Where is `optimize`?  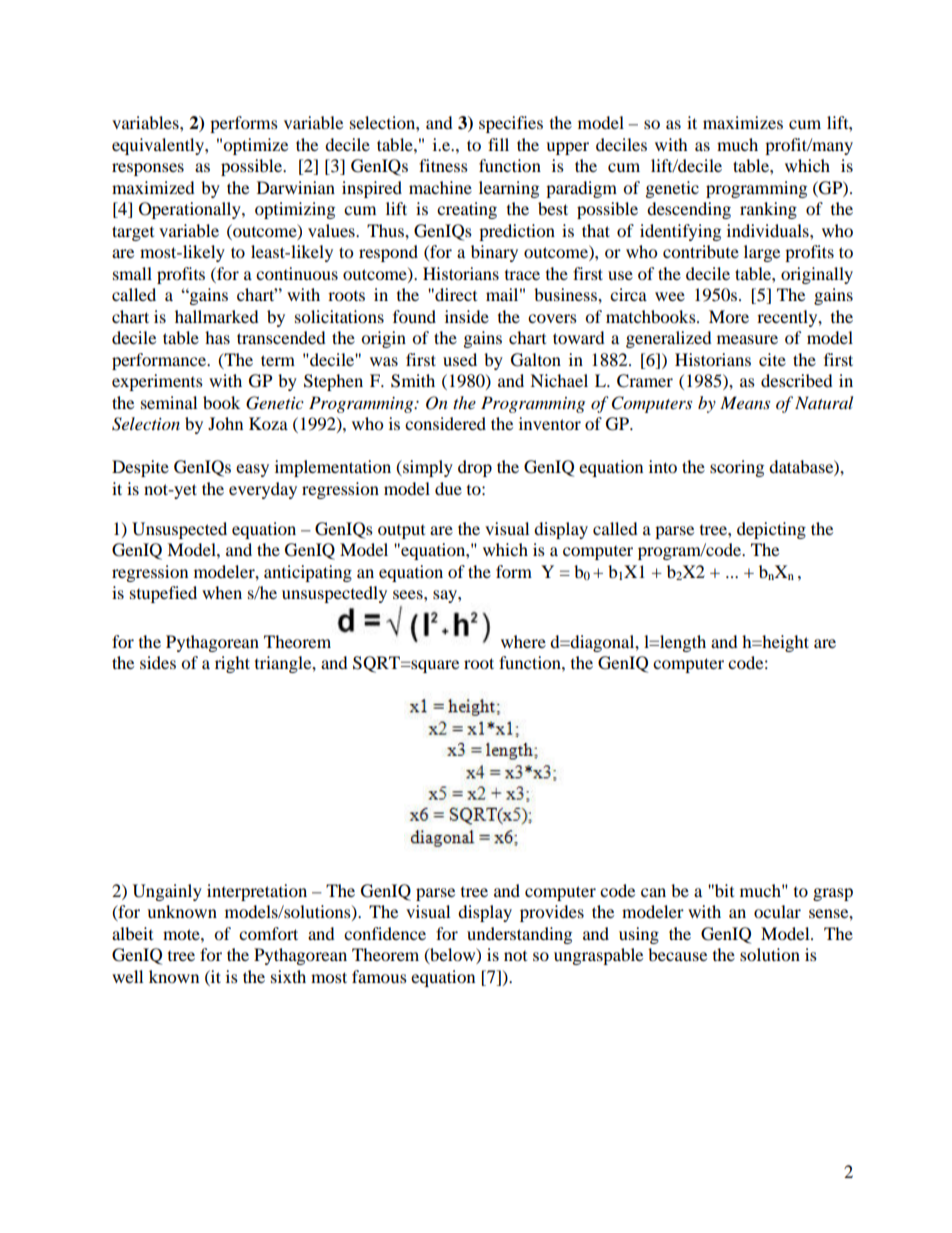
optimize is located at coordinates (255, 146).
